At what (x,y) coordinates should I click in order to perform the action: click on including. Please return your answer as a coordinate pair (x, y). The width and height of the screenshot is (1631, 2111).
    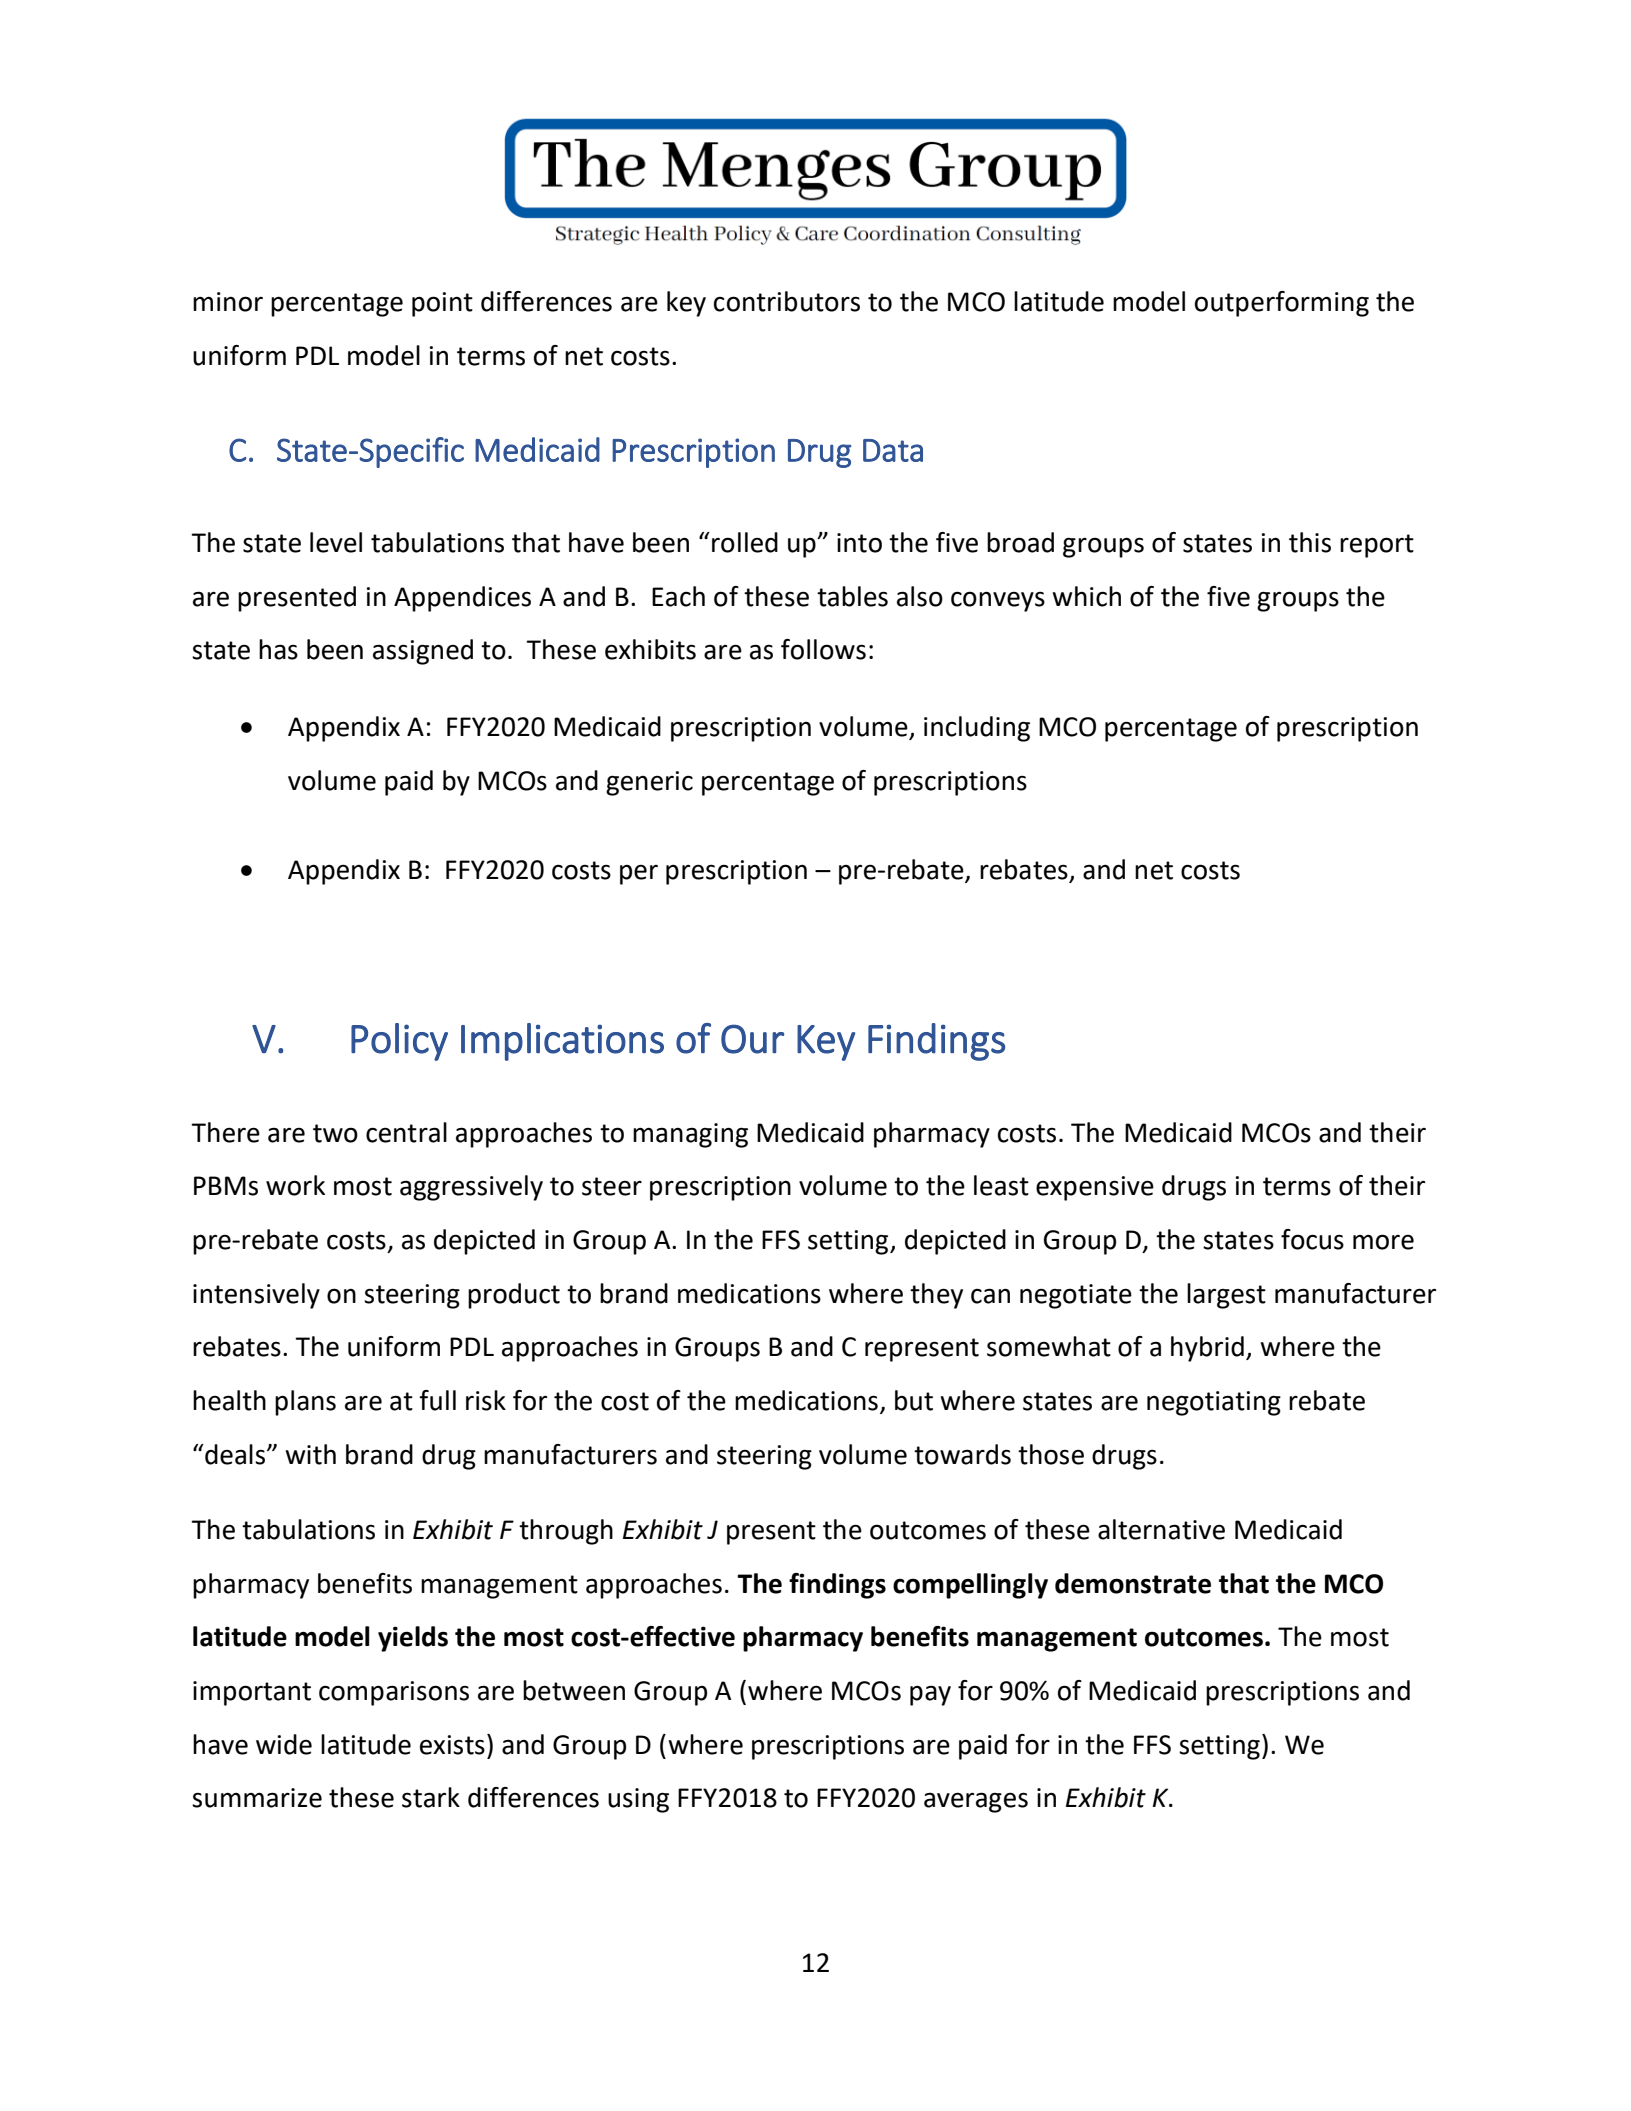
    Looking at the image, I should click on (977, 729).
